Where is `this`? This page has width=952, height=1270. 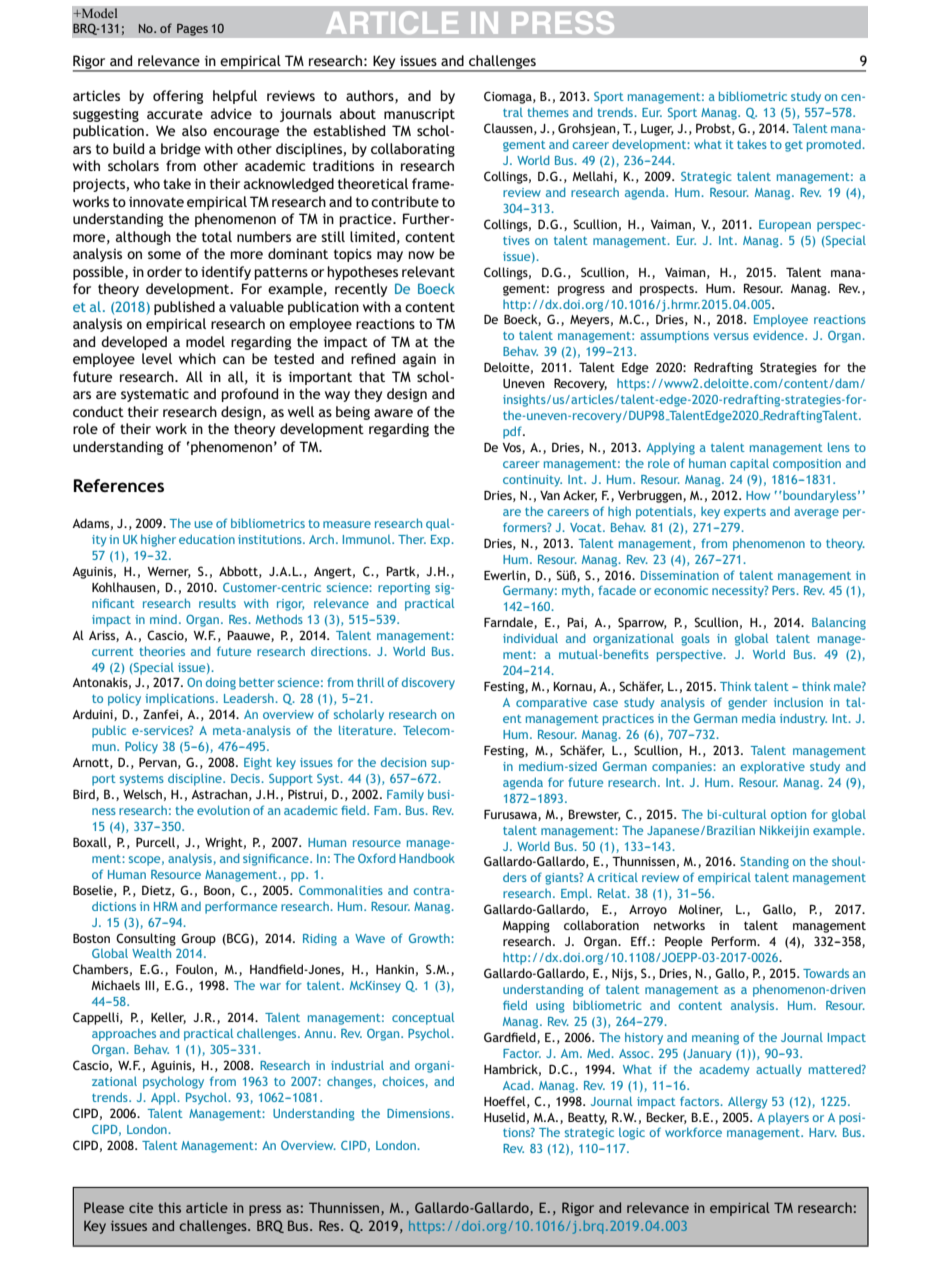
this is located at coordinates (169, 1207).
